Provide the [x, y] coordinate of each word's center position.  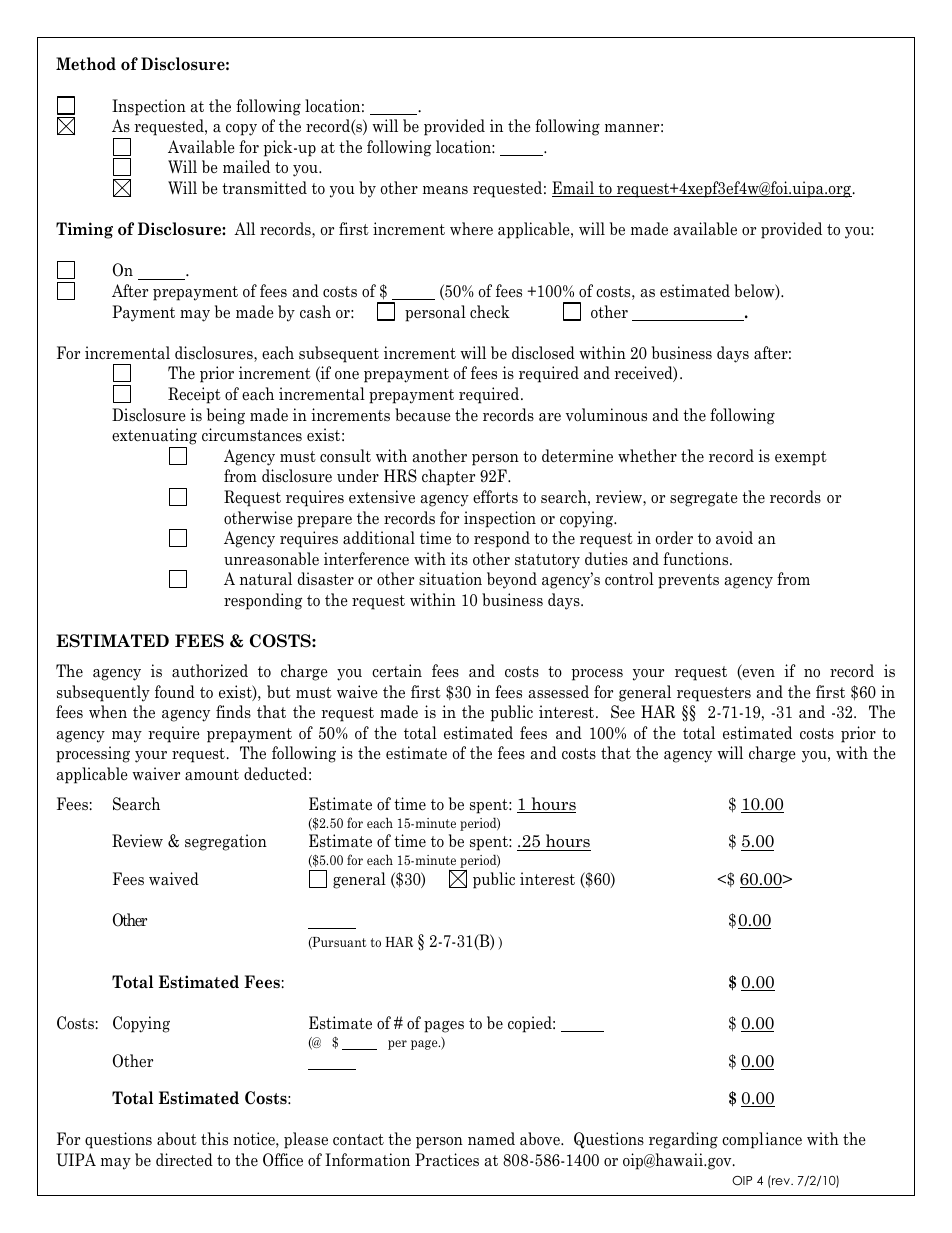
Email [574, 189]
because [423, 415]
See [623, 712]
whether [647, 455]
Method [86, 64]
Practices [447, 1159]
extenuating [154, 438]
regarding [683, 1140]
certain [397, 671]
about [177, 1139]
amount [212, 775]
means [445, 190]
